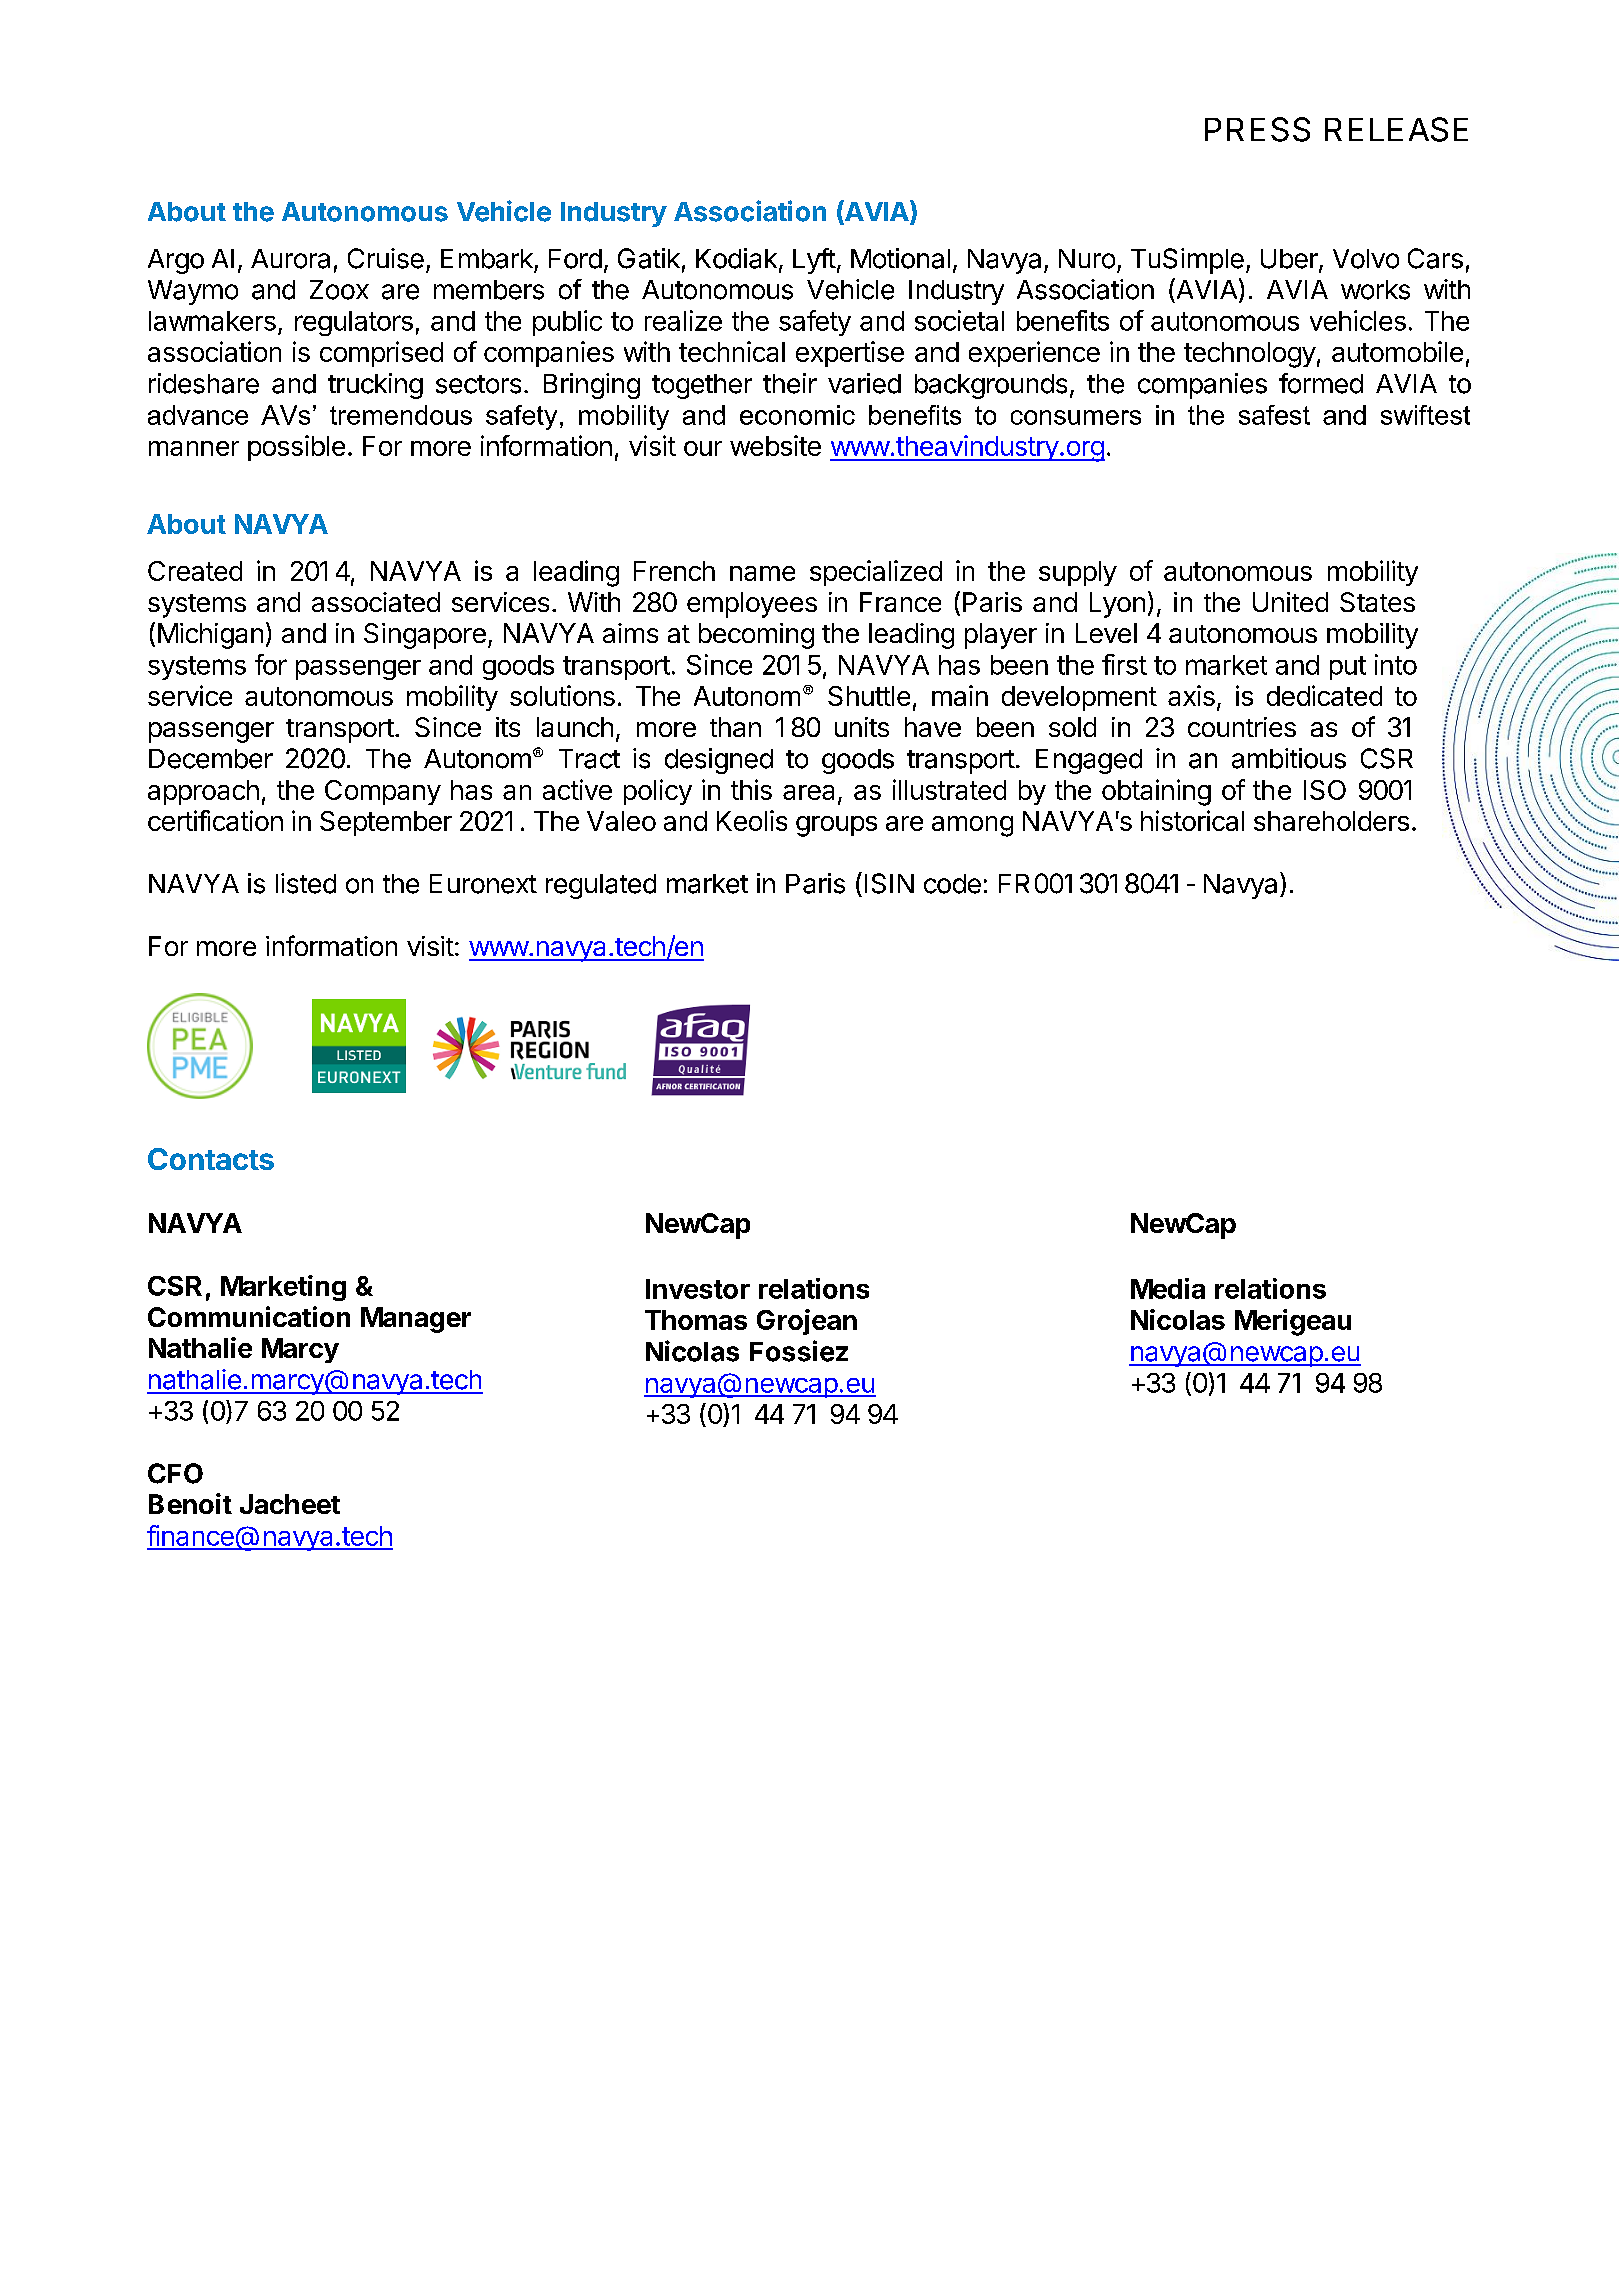  I want to click on Aurora, so click(290, 259).
